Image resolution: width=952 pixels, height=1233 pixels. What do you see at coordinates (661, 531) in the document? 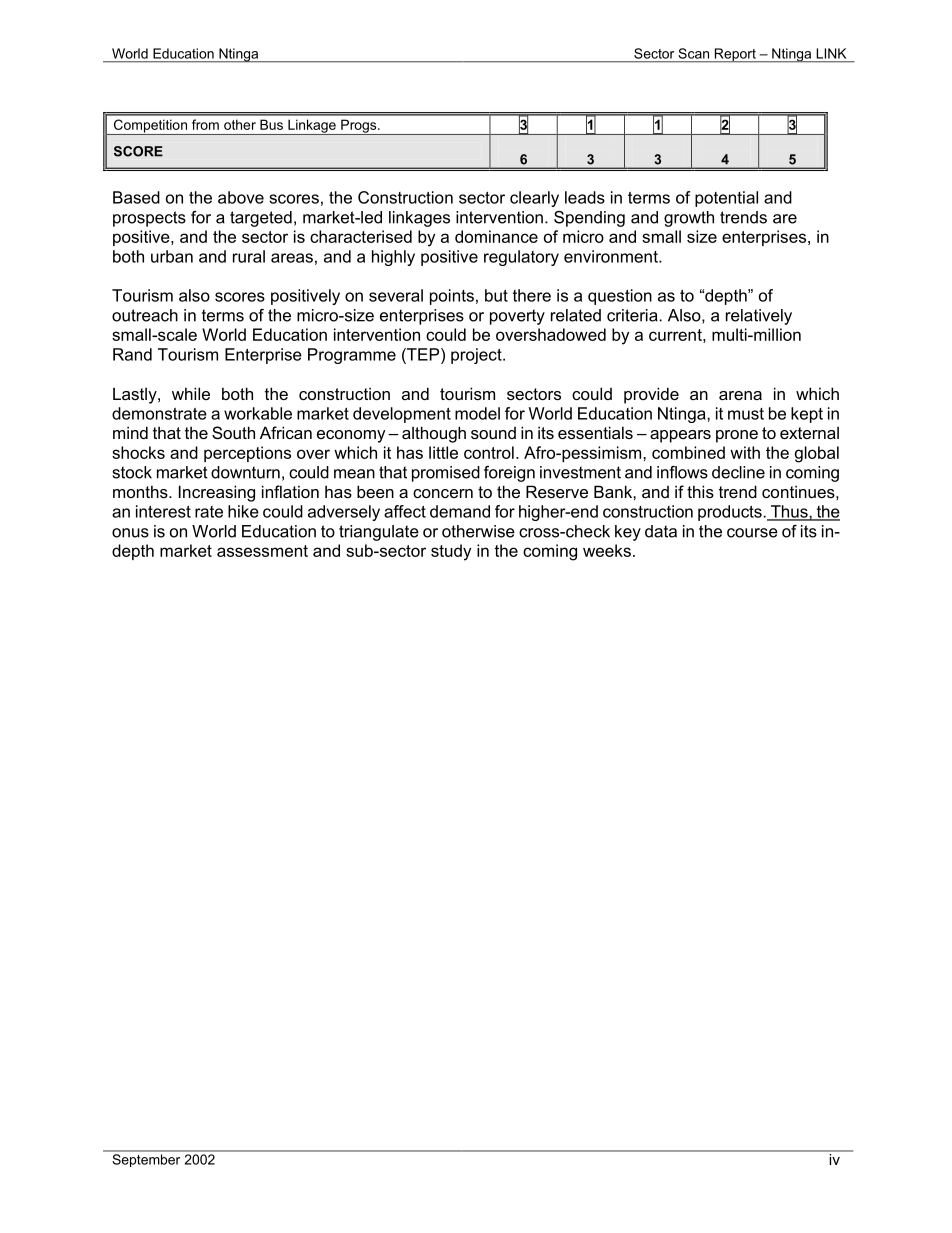
I see `data` at bounding box center [661, 531].
